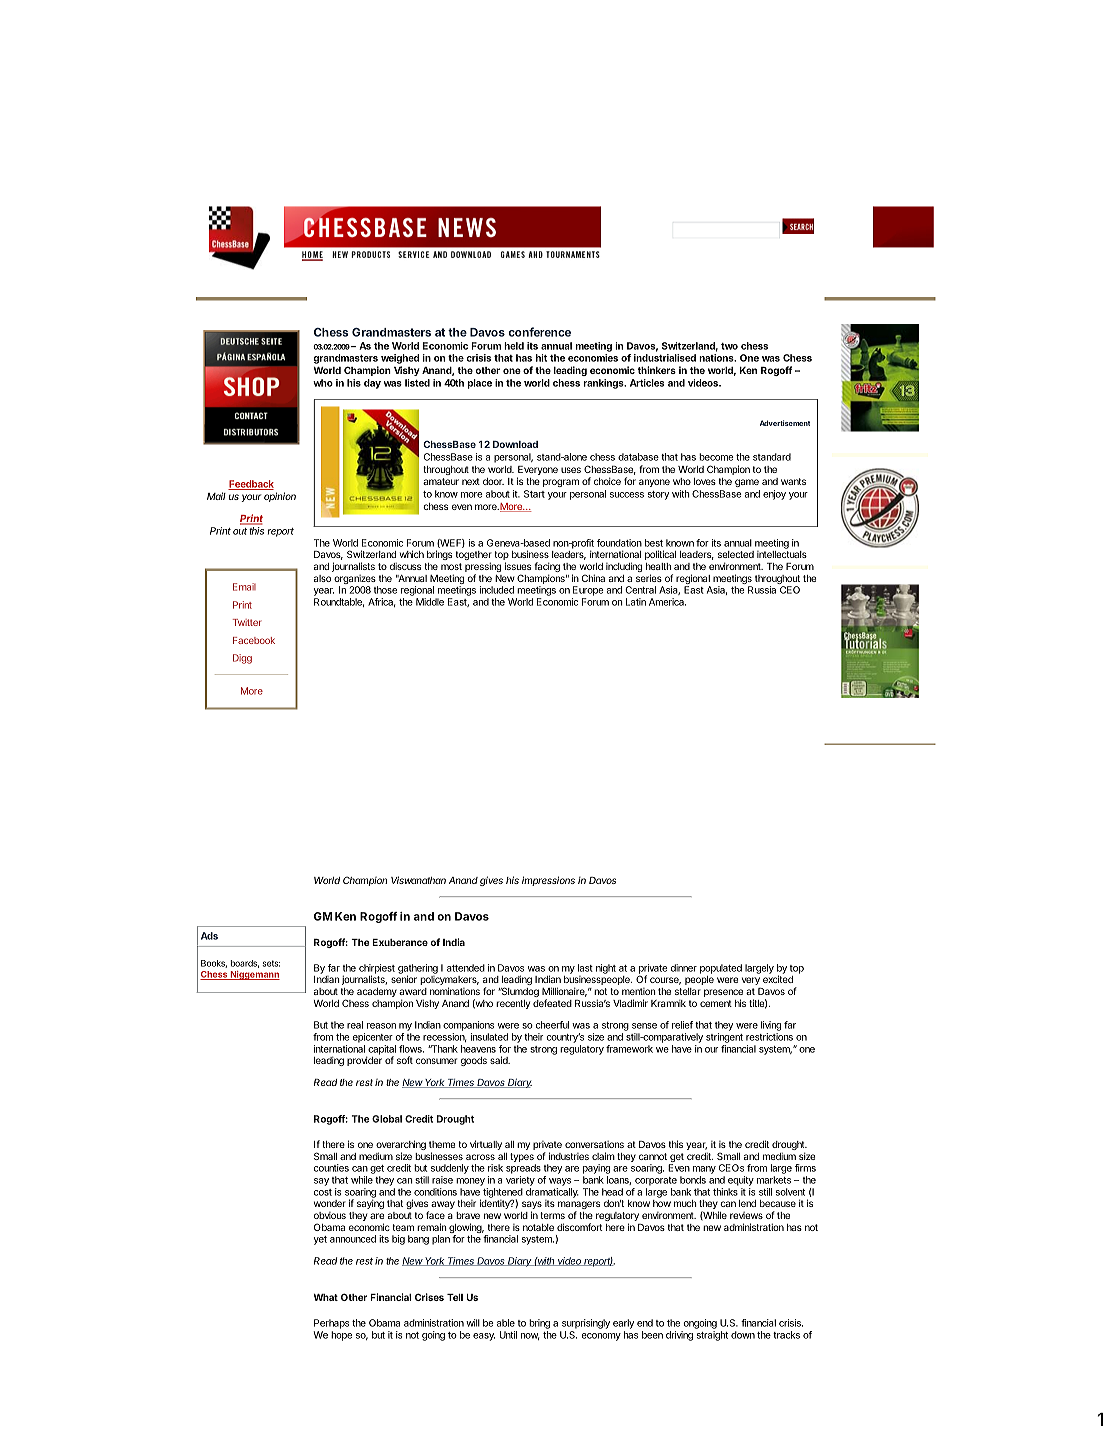 This page has height=1431, width=1106. Describe the element at coordinates (721, 969) in the page. I see `populated` at that location.
